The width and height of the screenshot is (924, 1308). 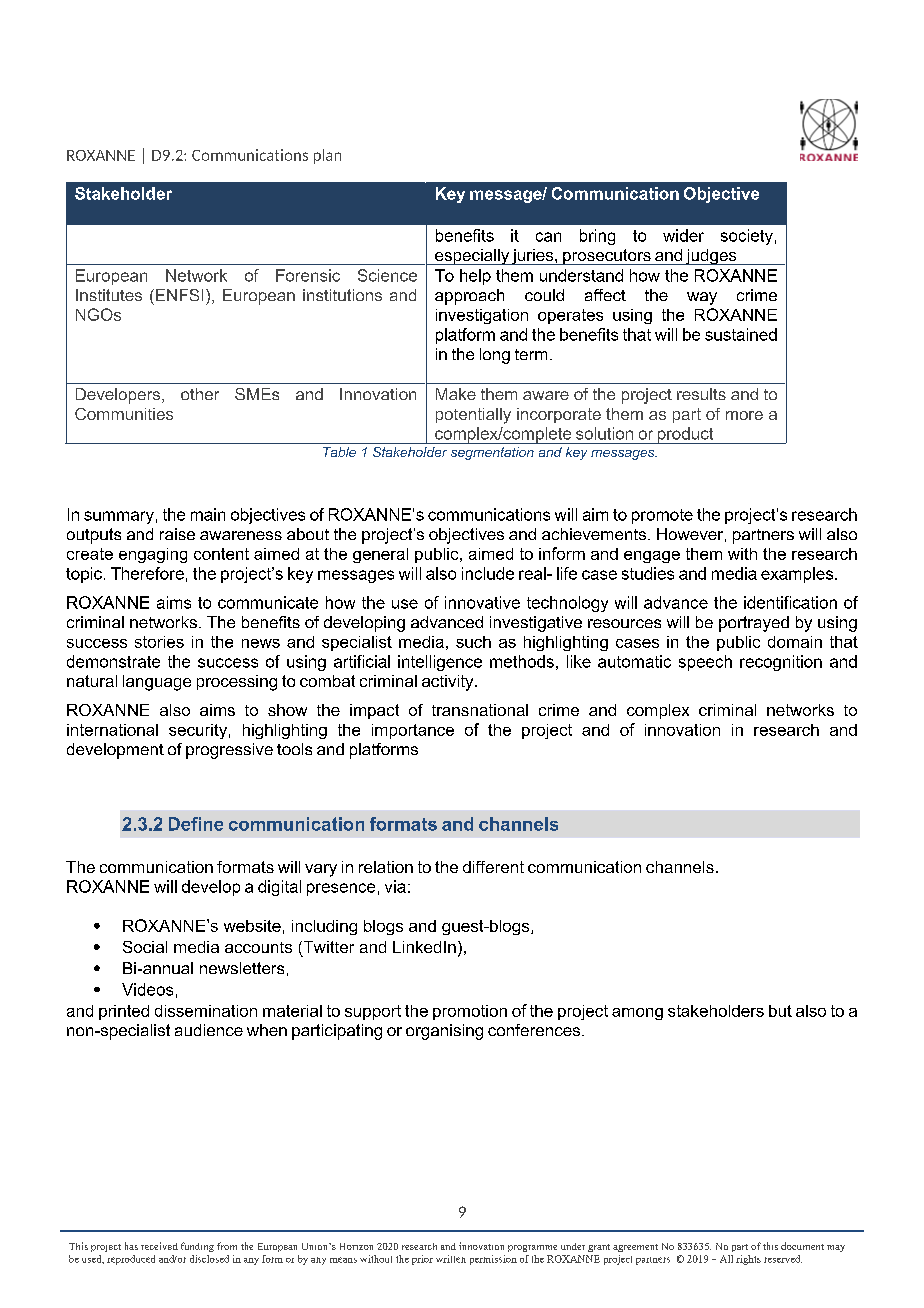 What do you see at coordinates (744, 415) in the screenshot?
I see `more` at bounding box center [744, 415].
